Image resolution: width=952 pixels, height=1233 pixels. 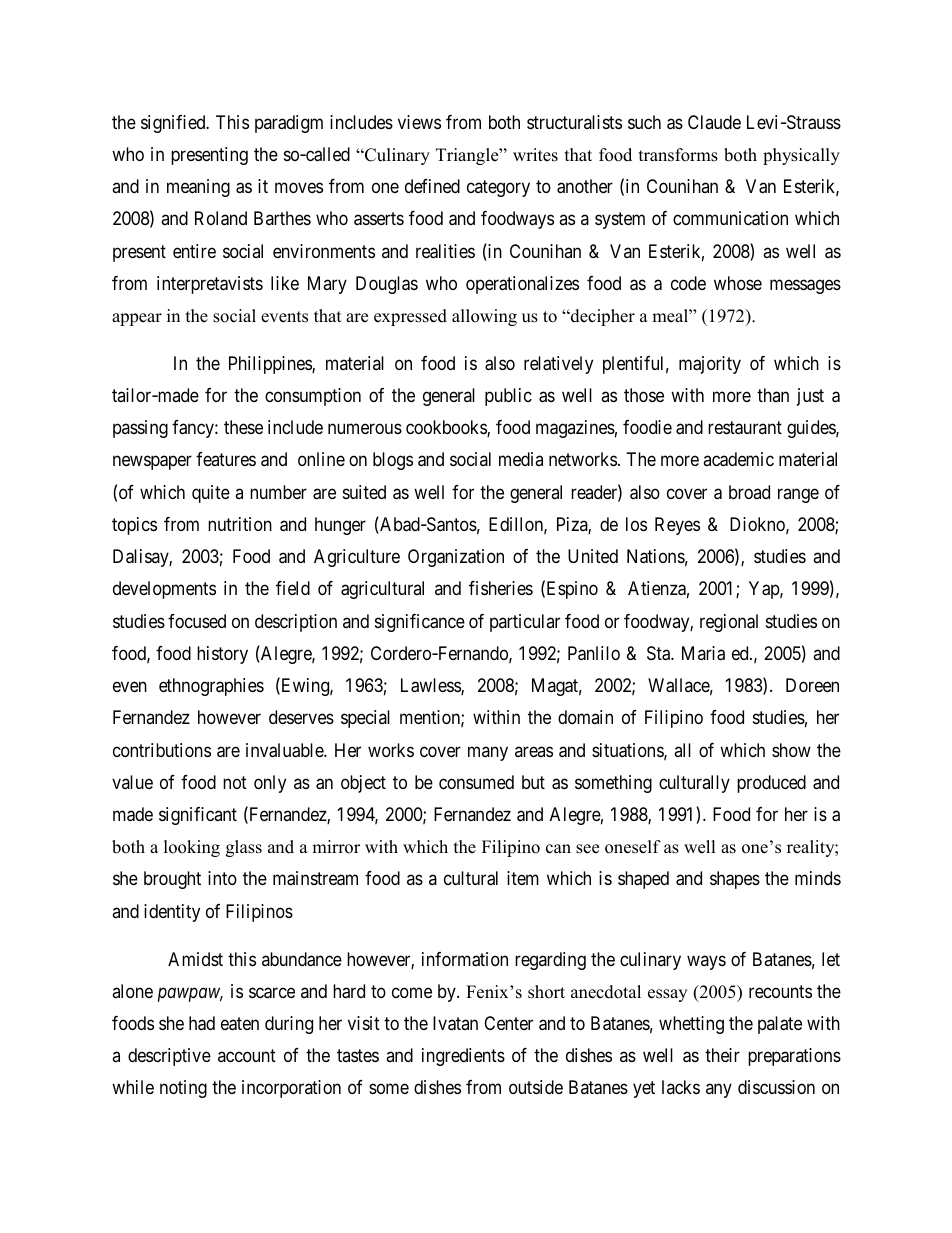 What do you see at coordinates (431, 686) in the document?
I see `Lawless` at bounding box center [431, 686].
